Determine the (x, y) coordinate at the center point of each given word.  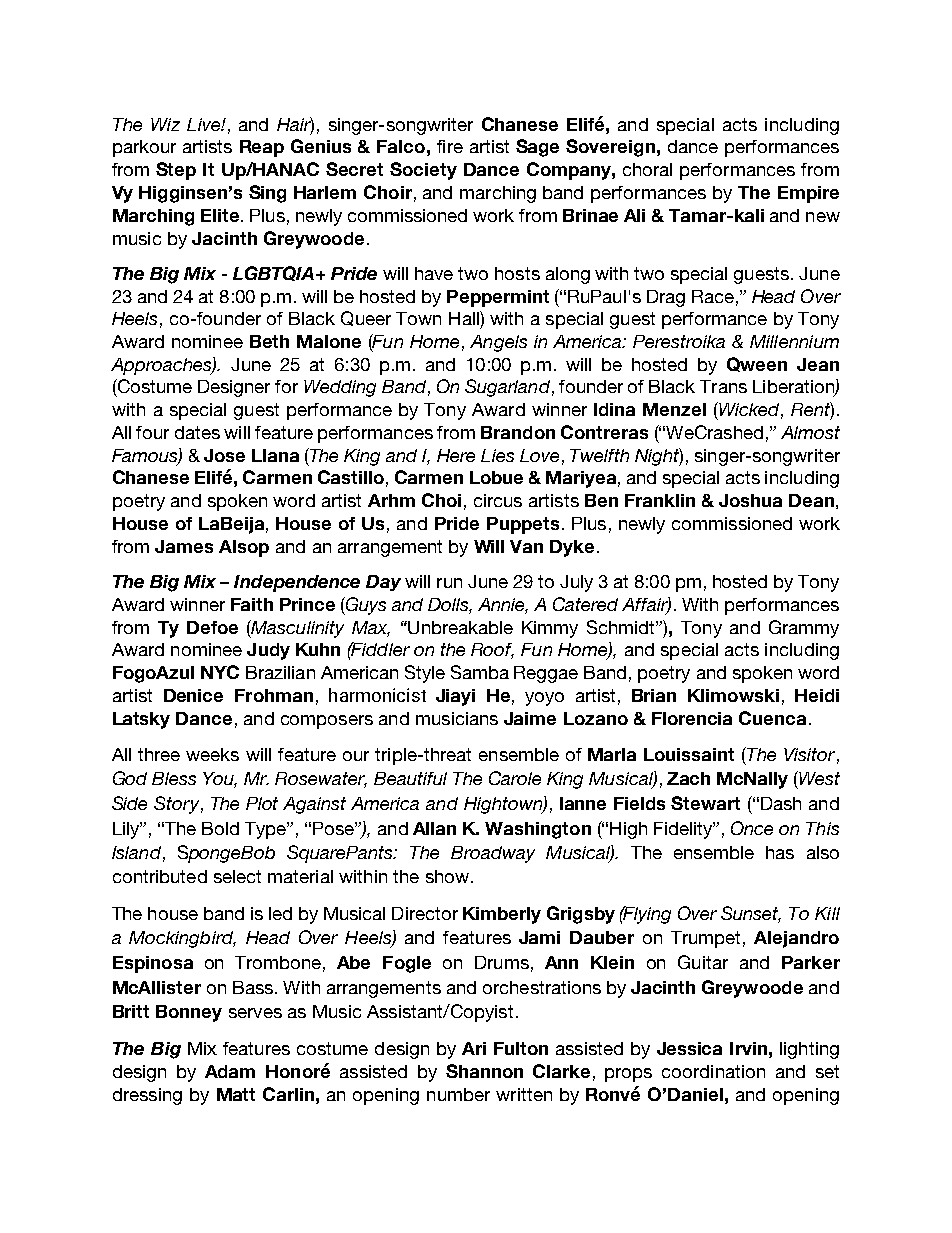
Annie (503, 605)
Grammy (804, 629)
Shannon (484, 1071)
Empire (808, 194)
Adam (230, 1071)
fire (450, 146)
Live (204, 124)
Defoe (212, 627)
